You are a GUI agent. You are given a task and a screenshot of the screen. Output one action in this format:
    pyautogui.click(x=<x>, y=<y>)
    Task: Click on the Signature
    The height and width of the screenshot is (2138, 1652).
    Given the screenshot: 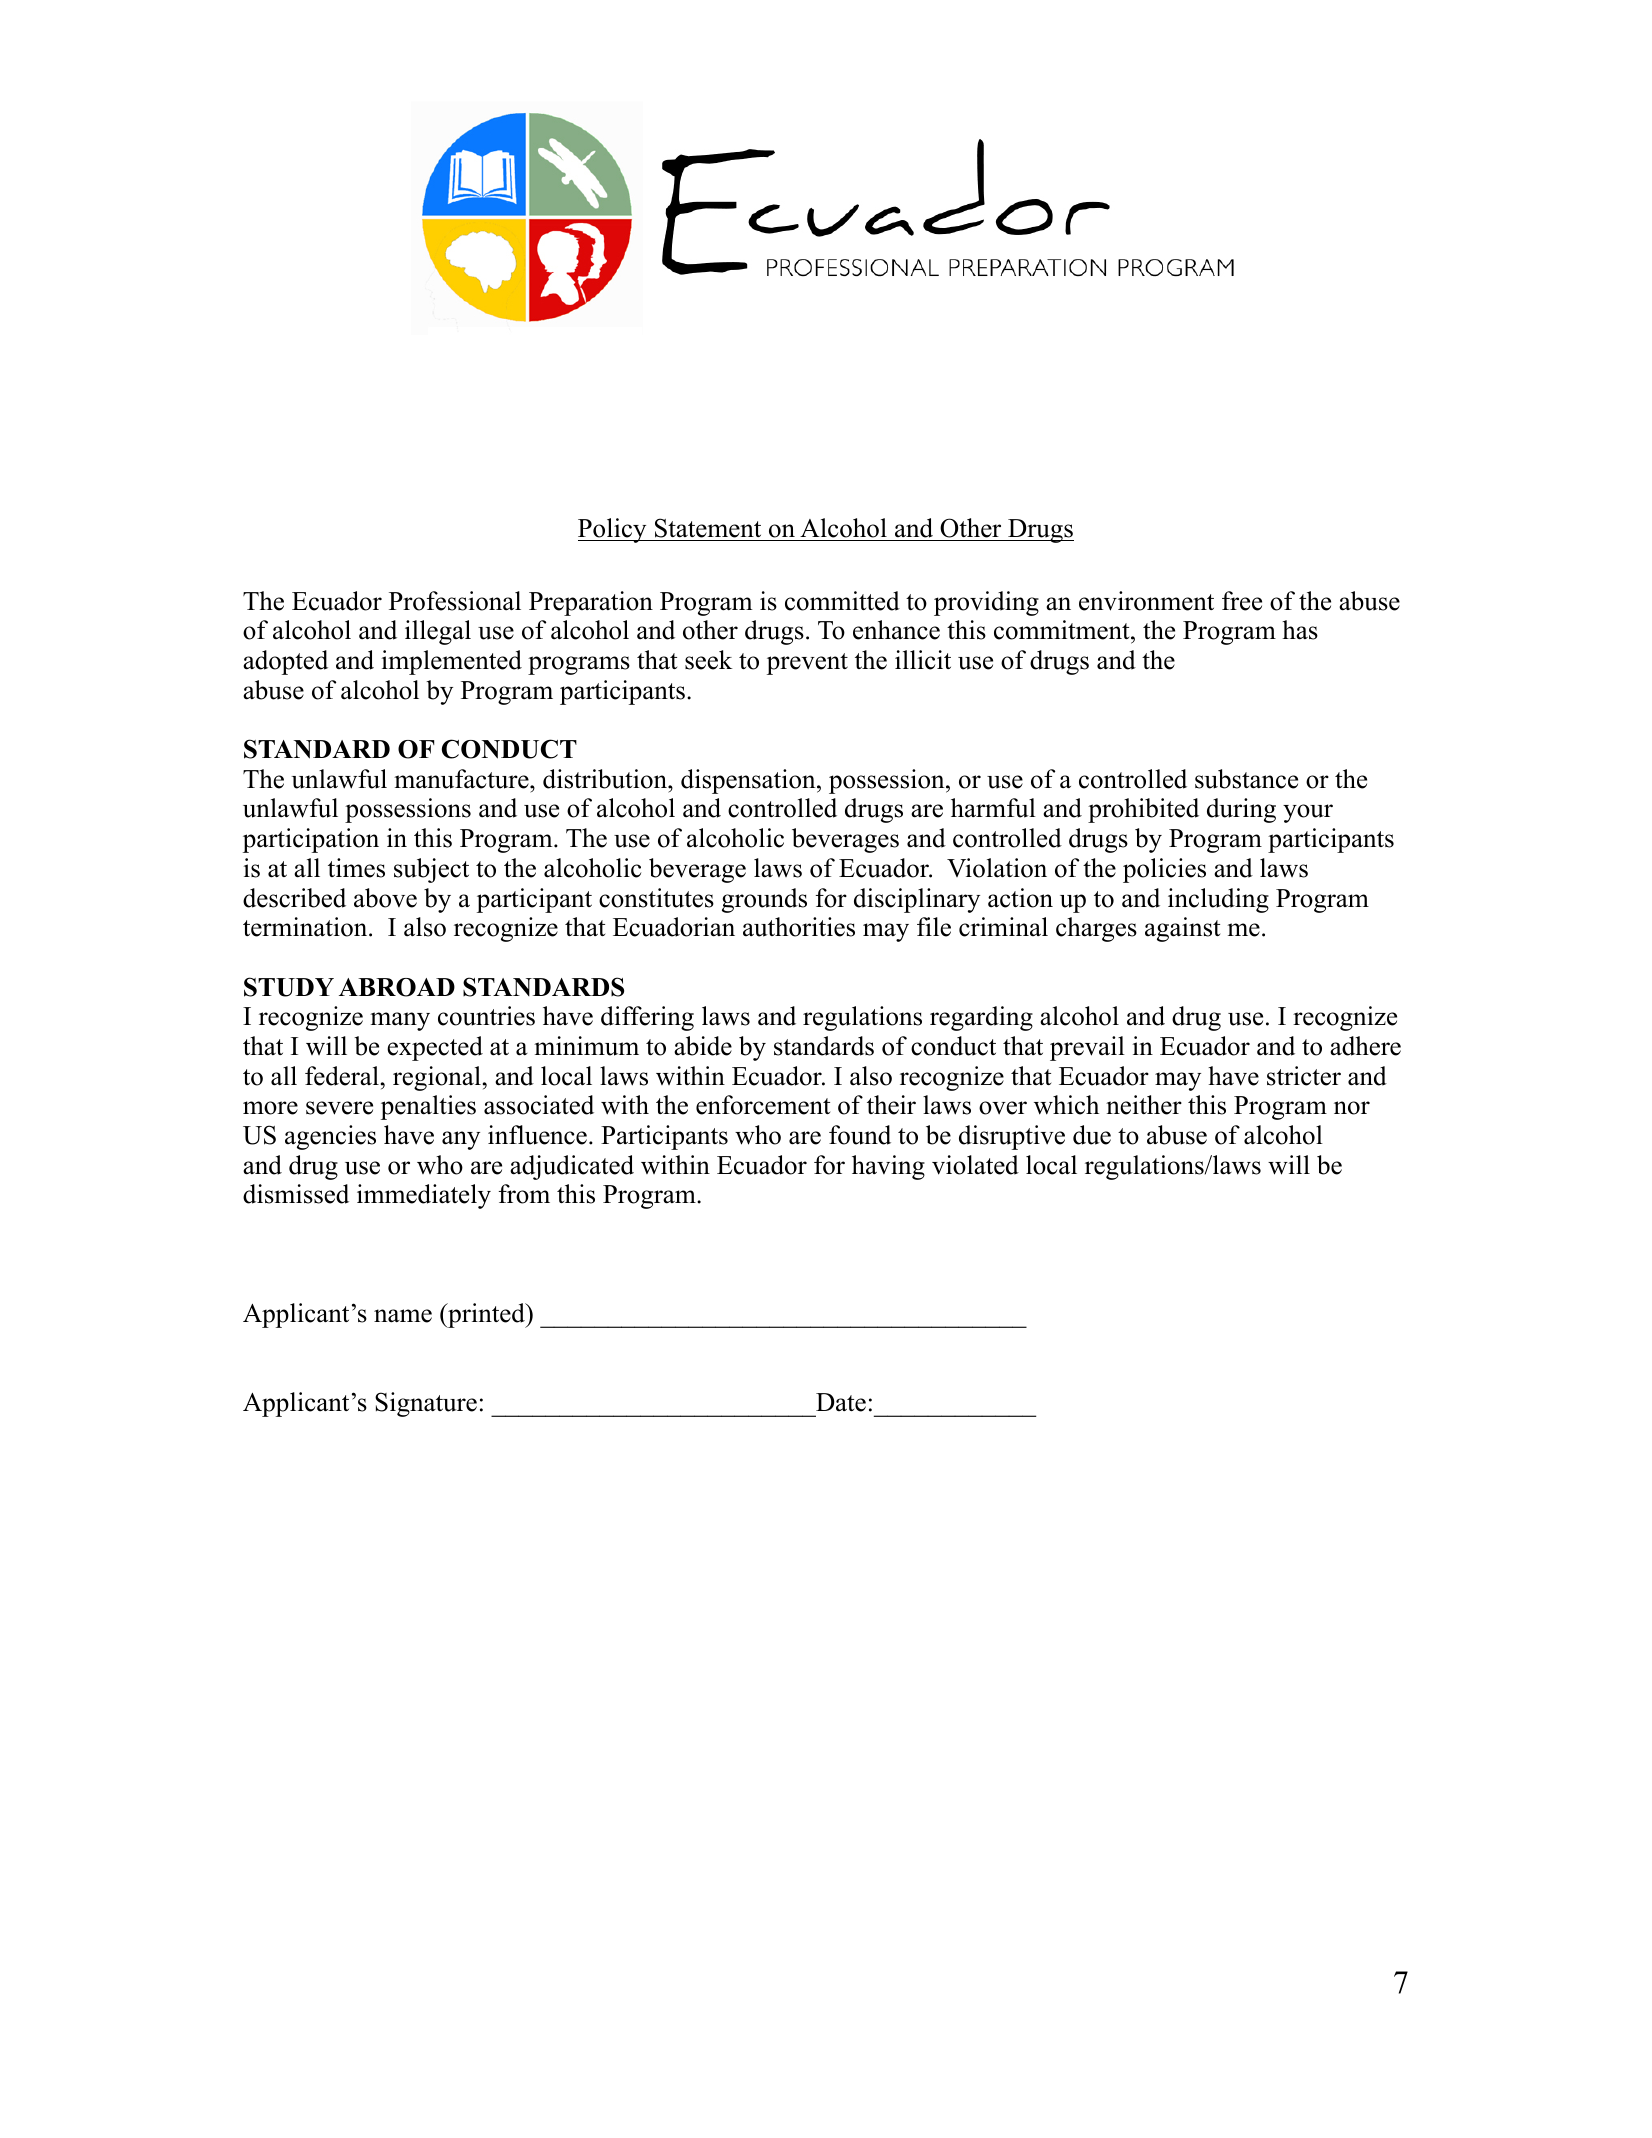 What is the action you would take?
    pyautogui.click(x=426, y=1404)
